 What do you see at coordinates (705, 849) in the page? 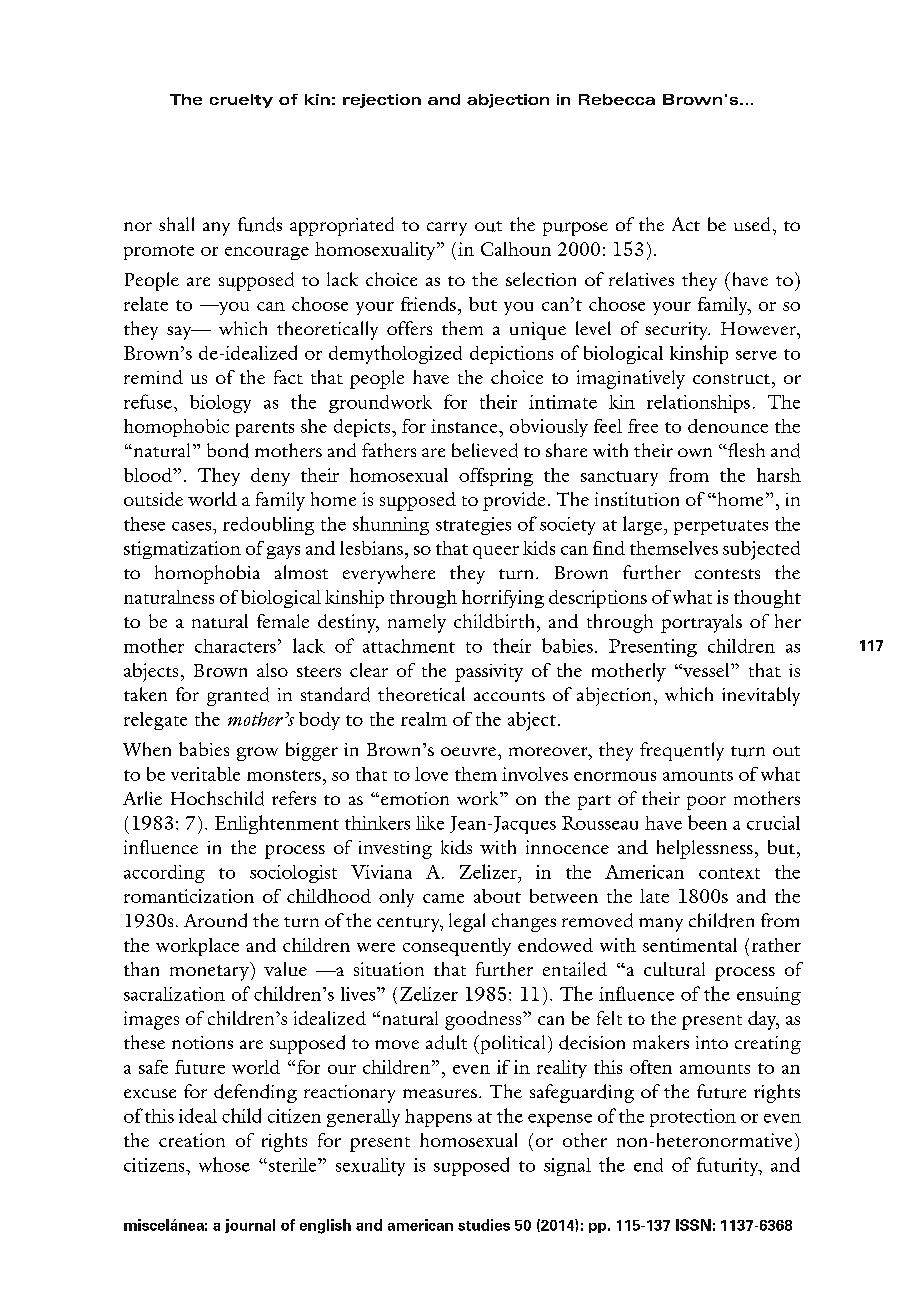
I see `helplessness` at bounding box center [705, 849].
